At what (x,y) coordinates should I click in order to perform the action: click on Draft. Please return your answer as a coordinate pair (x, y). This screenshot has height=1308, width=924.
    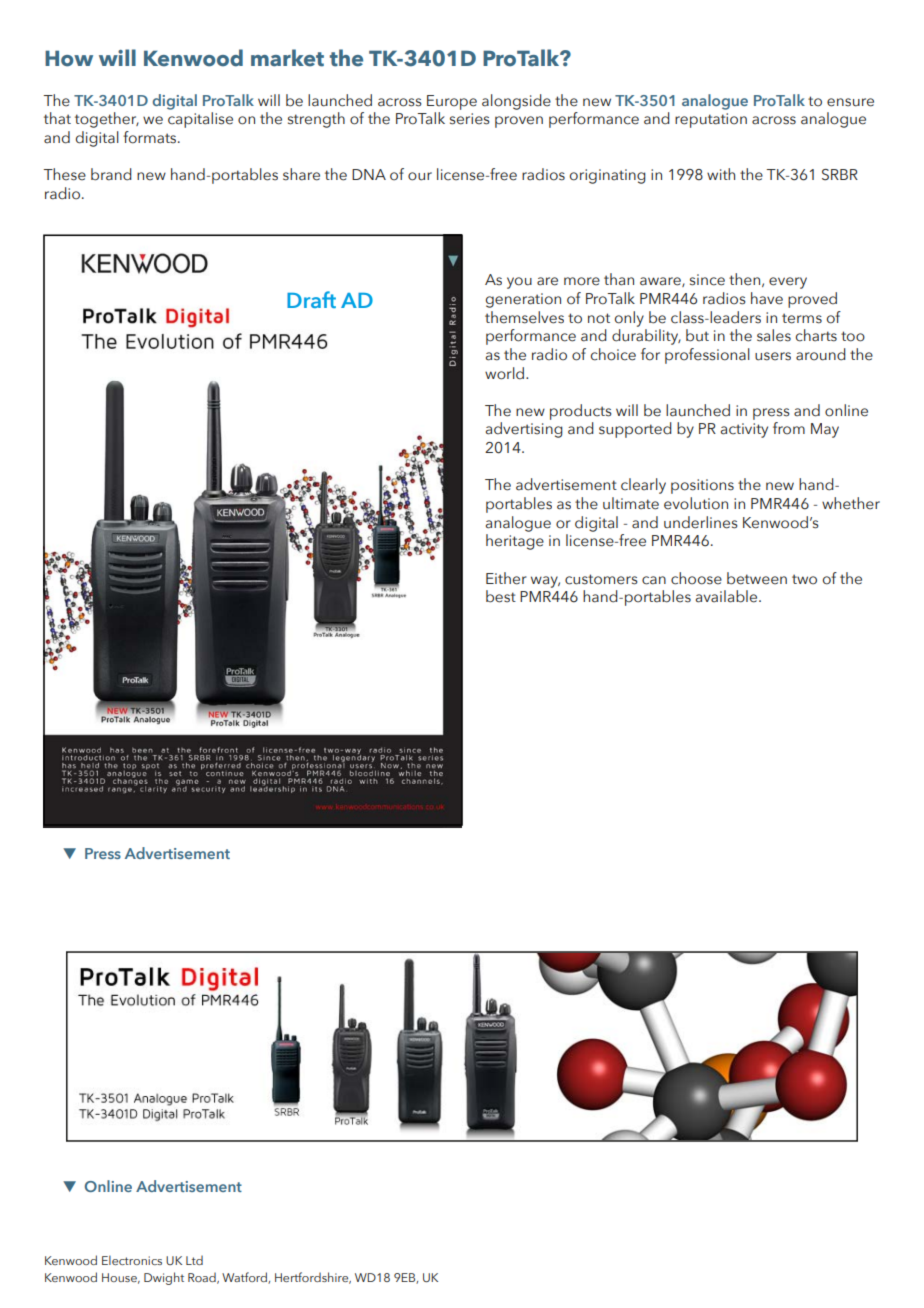
    Looking at the image, I should click on (311, 299).
